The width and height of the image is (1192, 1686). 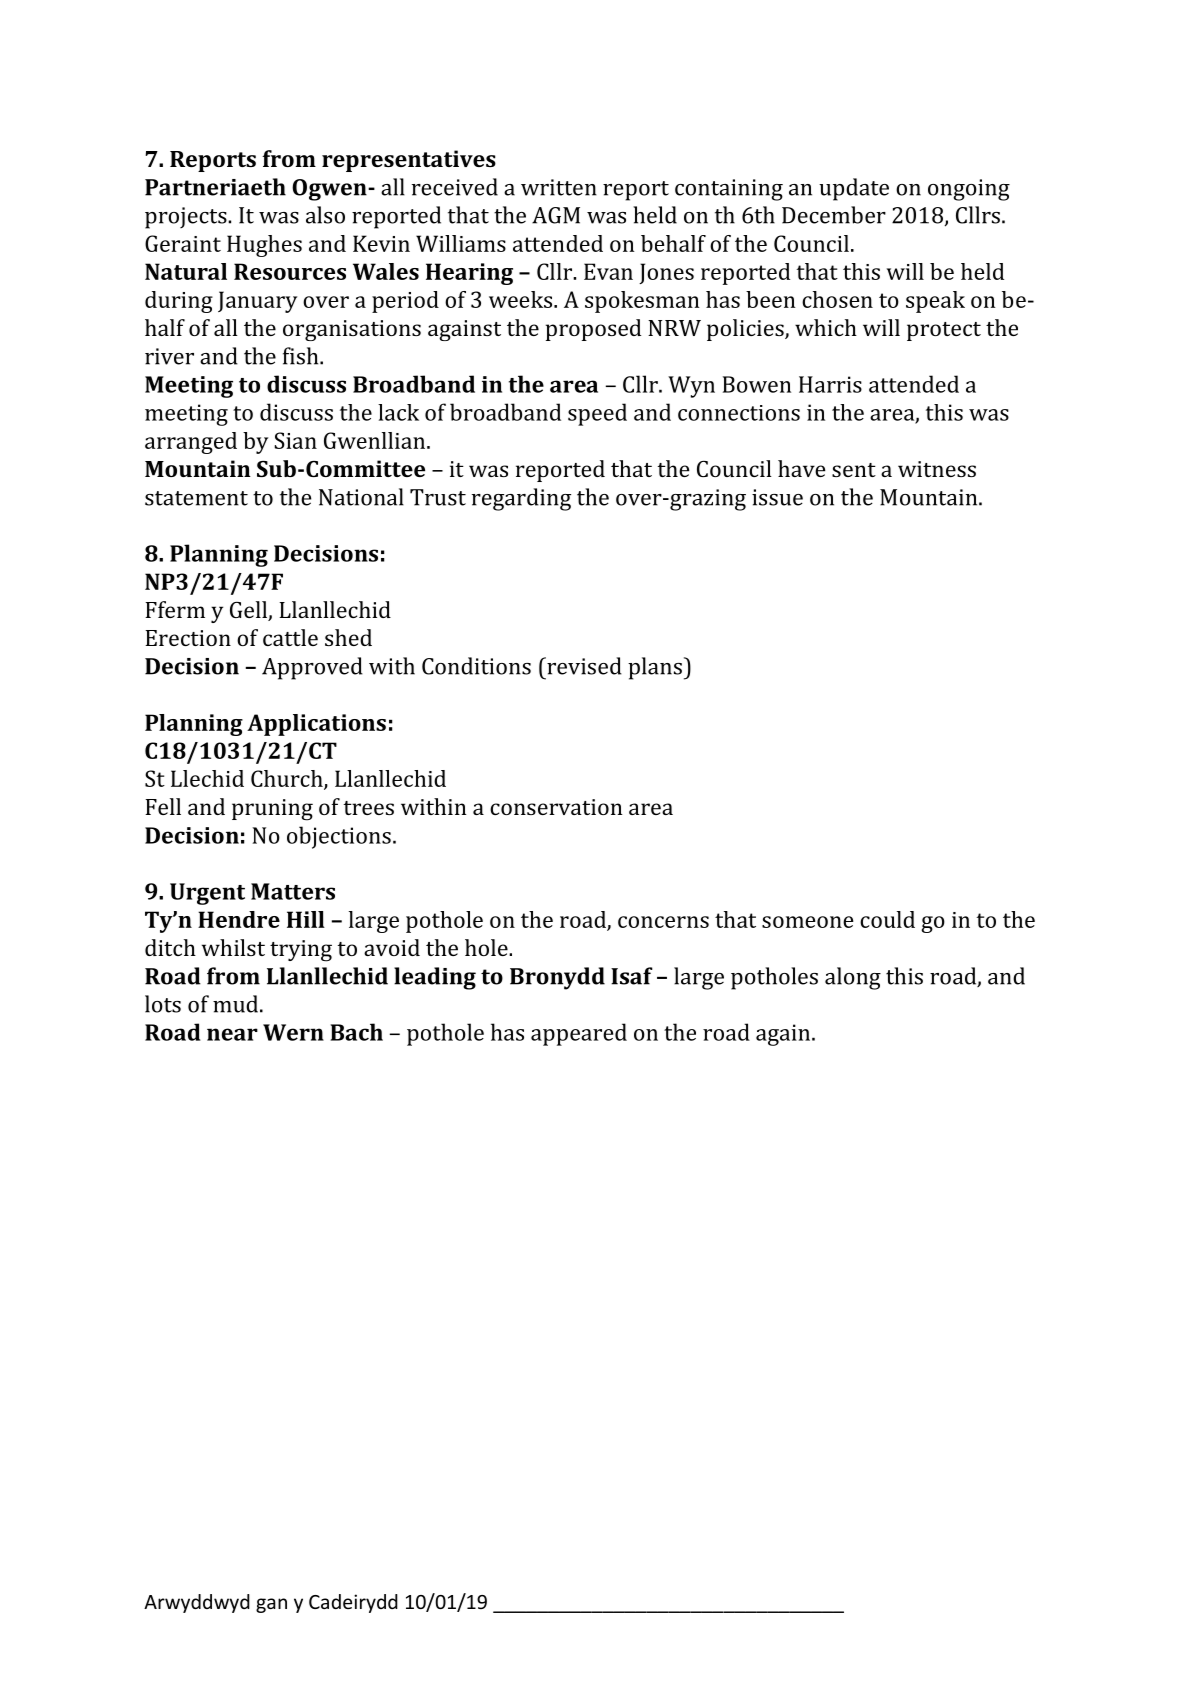 I want to click on Gell, so click(x=249, y=611).
